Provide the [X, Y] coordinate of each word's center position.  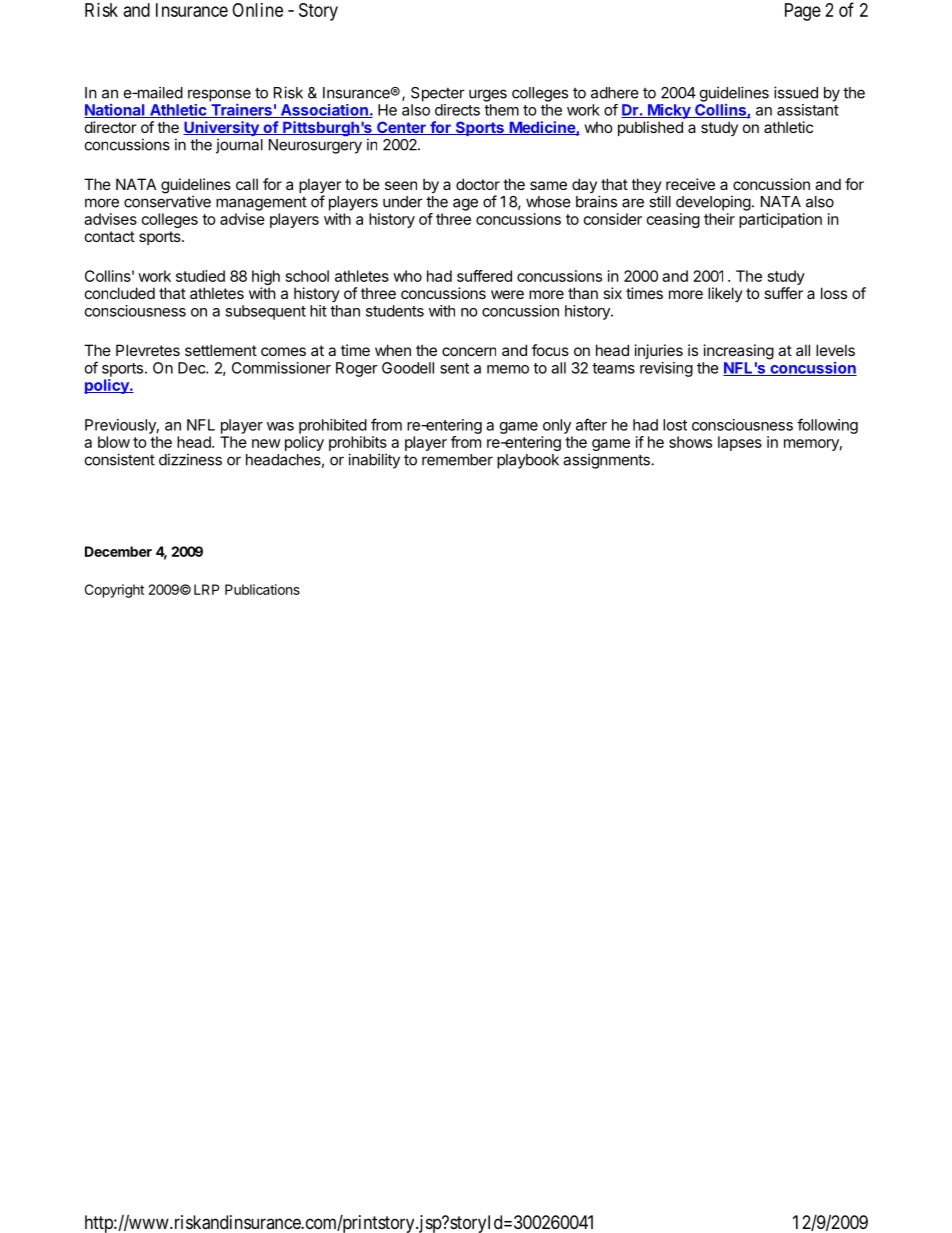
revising [666, 369]
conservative [167, 201]
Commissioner [281, 368]
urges [488, 95]
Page [803, 12]
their [719, 219]
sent [454, 368]
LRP [206, 589]
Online [257, 10]
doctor [478, 184]
